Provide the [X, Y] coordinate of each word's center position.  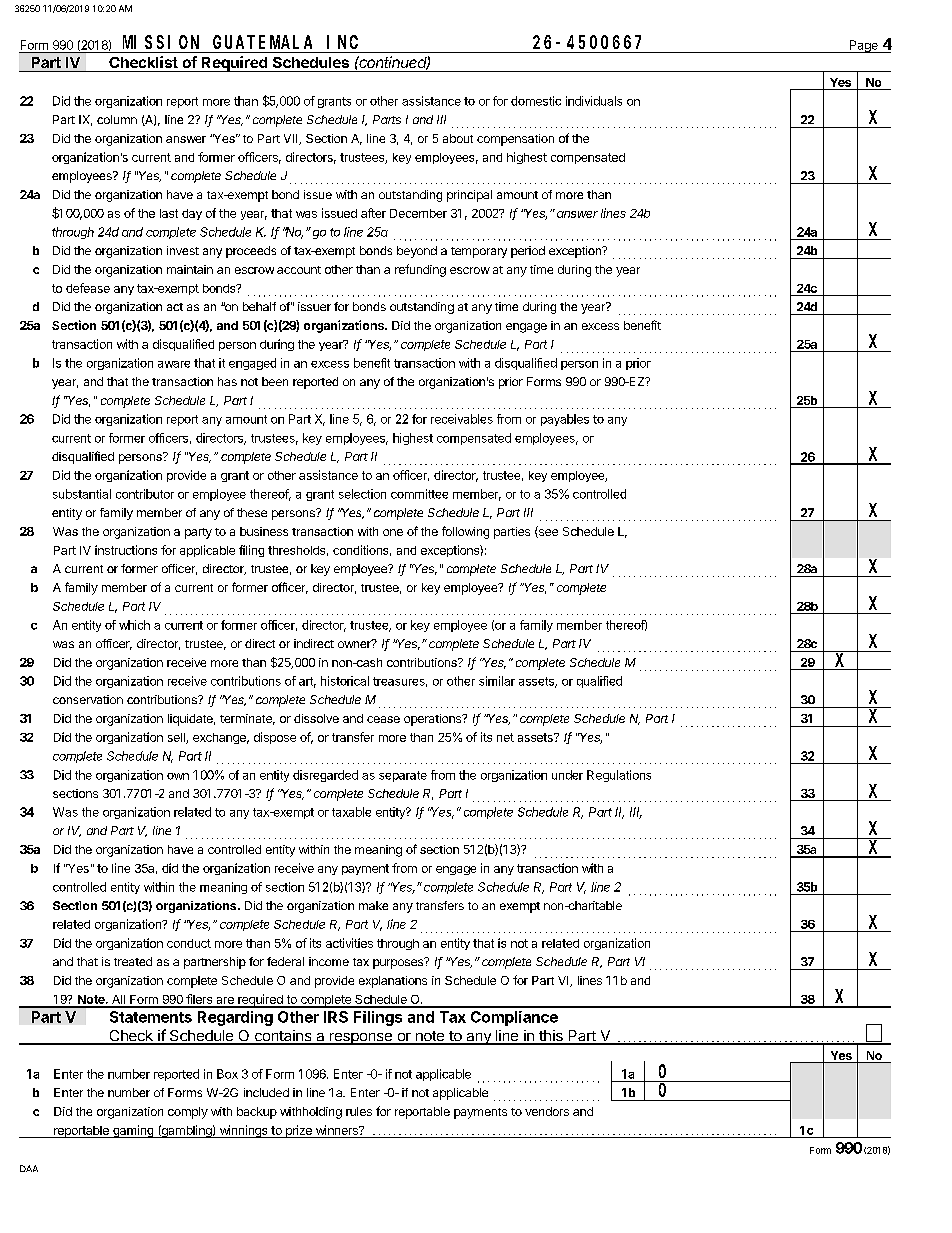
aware [174, 364]
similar [497, 681]
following [465, 532]
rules [359, 1111]
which [134, 625]
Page [863, 46]
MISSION [161, 42]
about [458, 138]
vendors [547, 1111]
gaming [133, 1131]
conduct [189, 943]
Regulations [619, 776]
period [528, 252]
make [373, 905]
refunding [420, 270]
